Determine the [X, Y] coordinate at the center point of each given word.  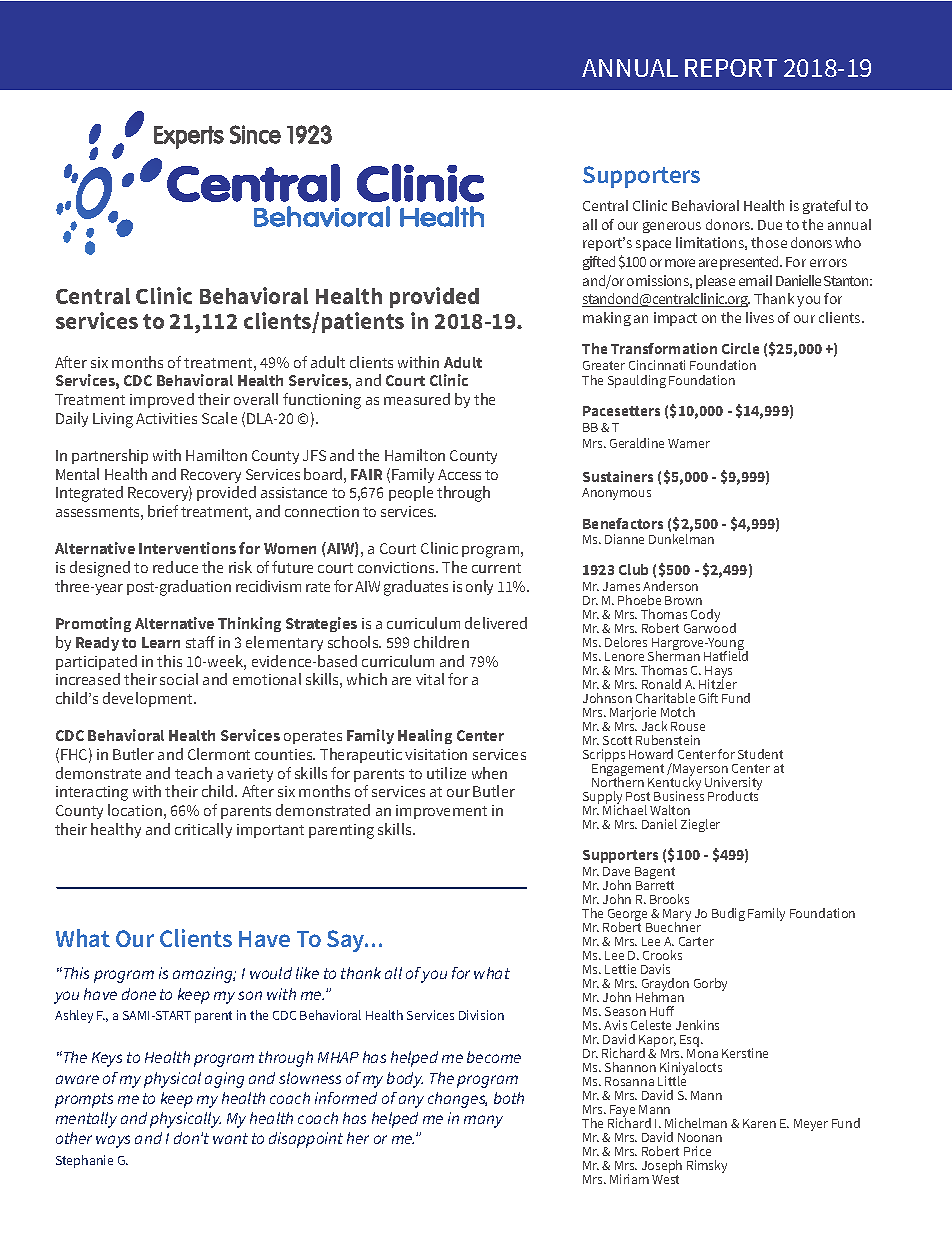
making [607, 319]
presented [750, 263]
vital [430, 679]
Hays [718, 673]
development [149, 699]
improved [162, 400]
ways [113, 1141]
